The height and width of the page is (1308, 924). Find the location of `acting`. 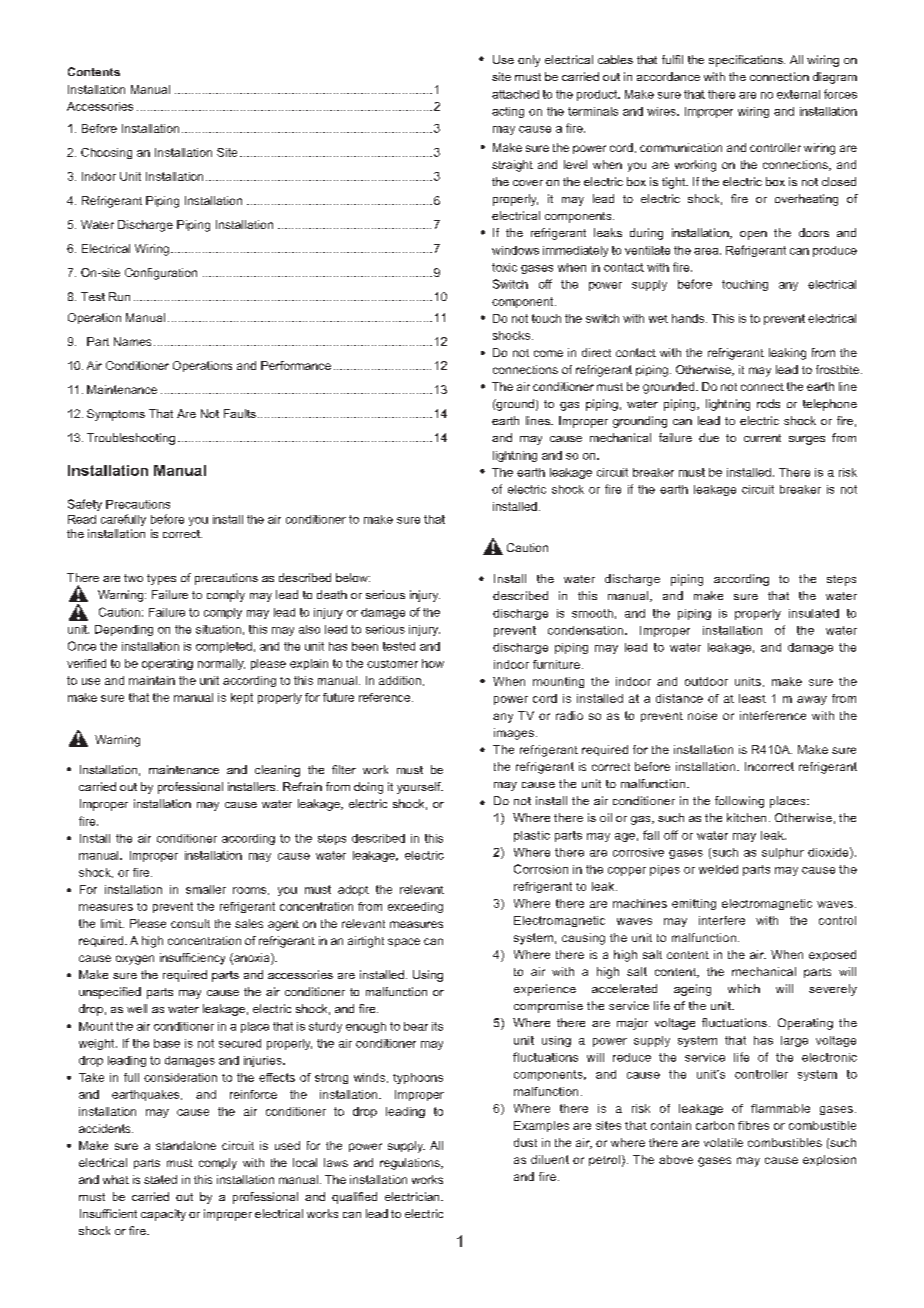

acting is located at coordinates (508, 112).
